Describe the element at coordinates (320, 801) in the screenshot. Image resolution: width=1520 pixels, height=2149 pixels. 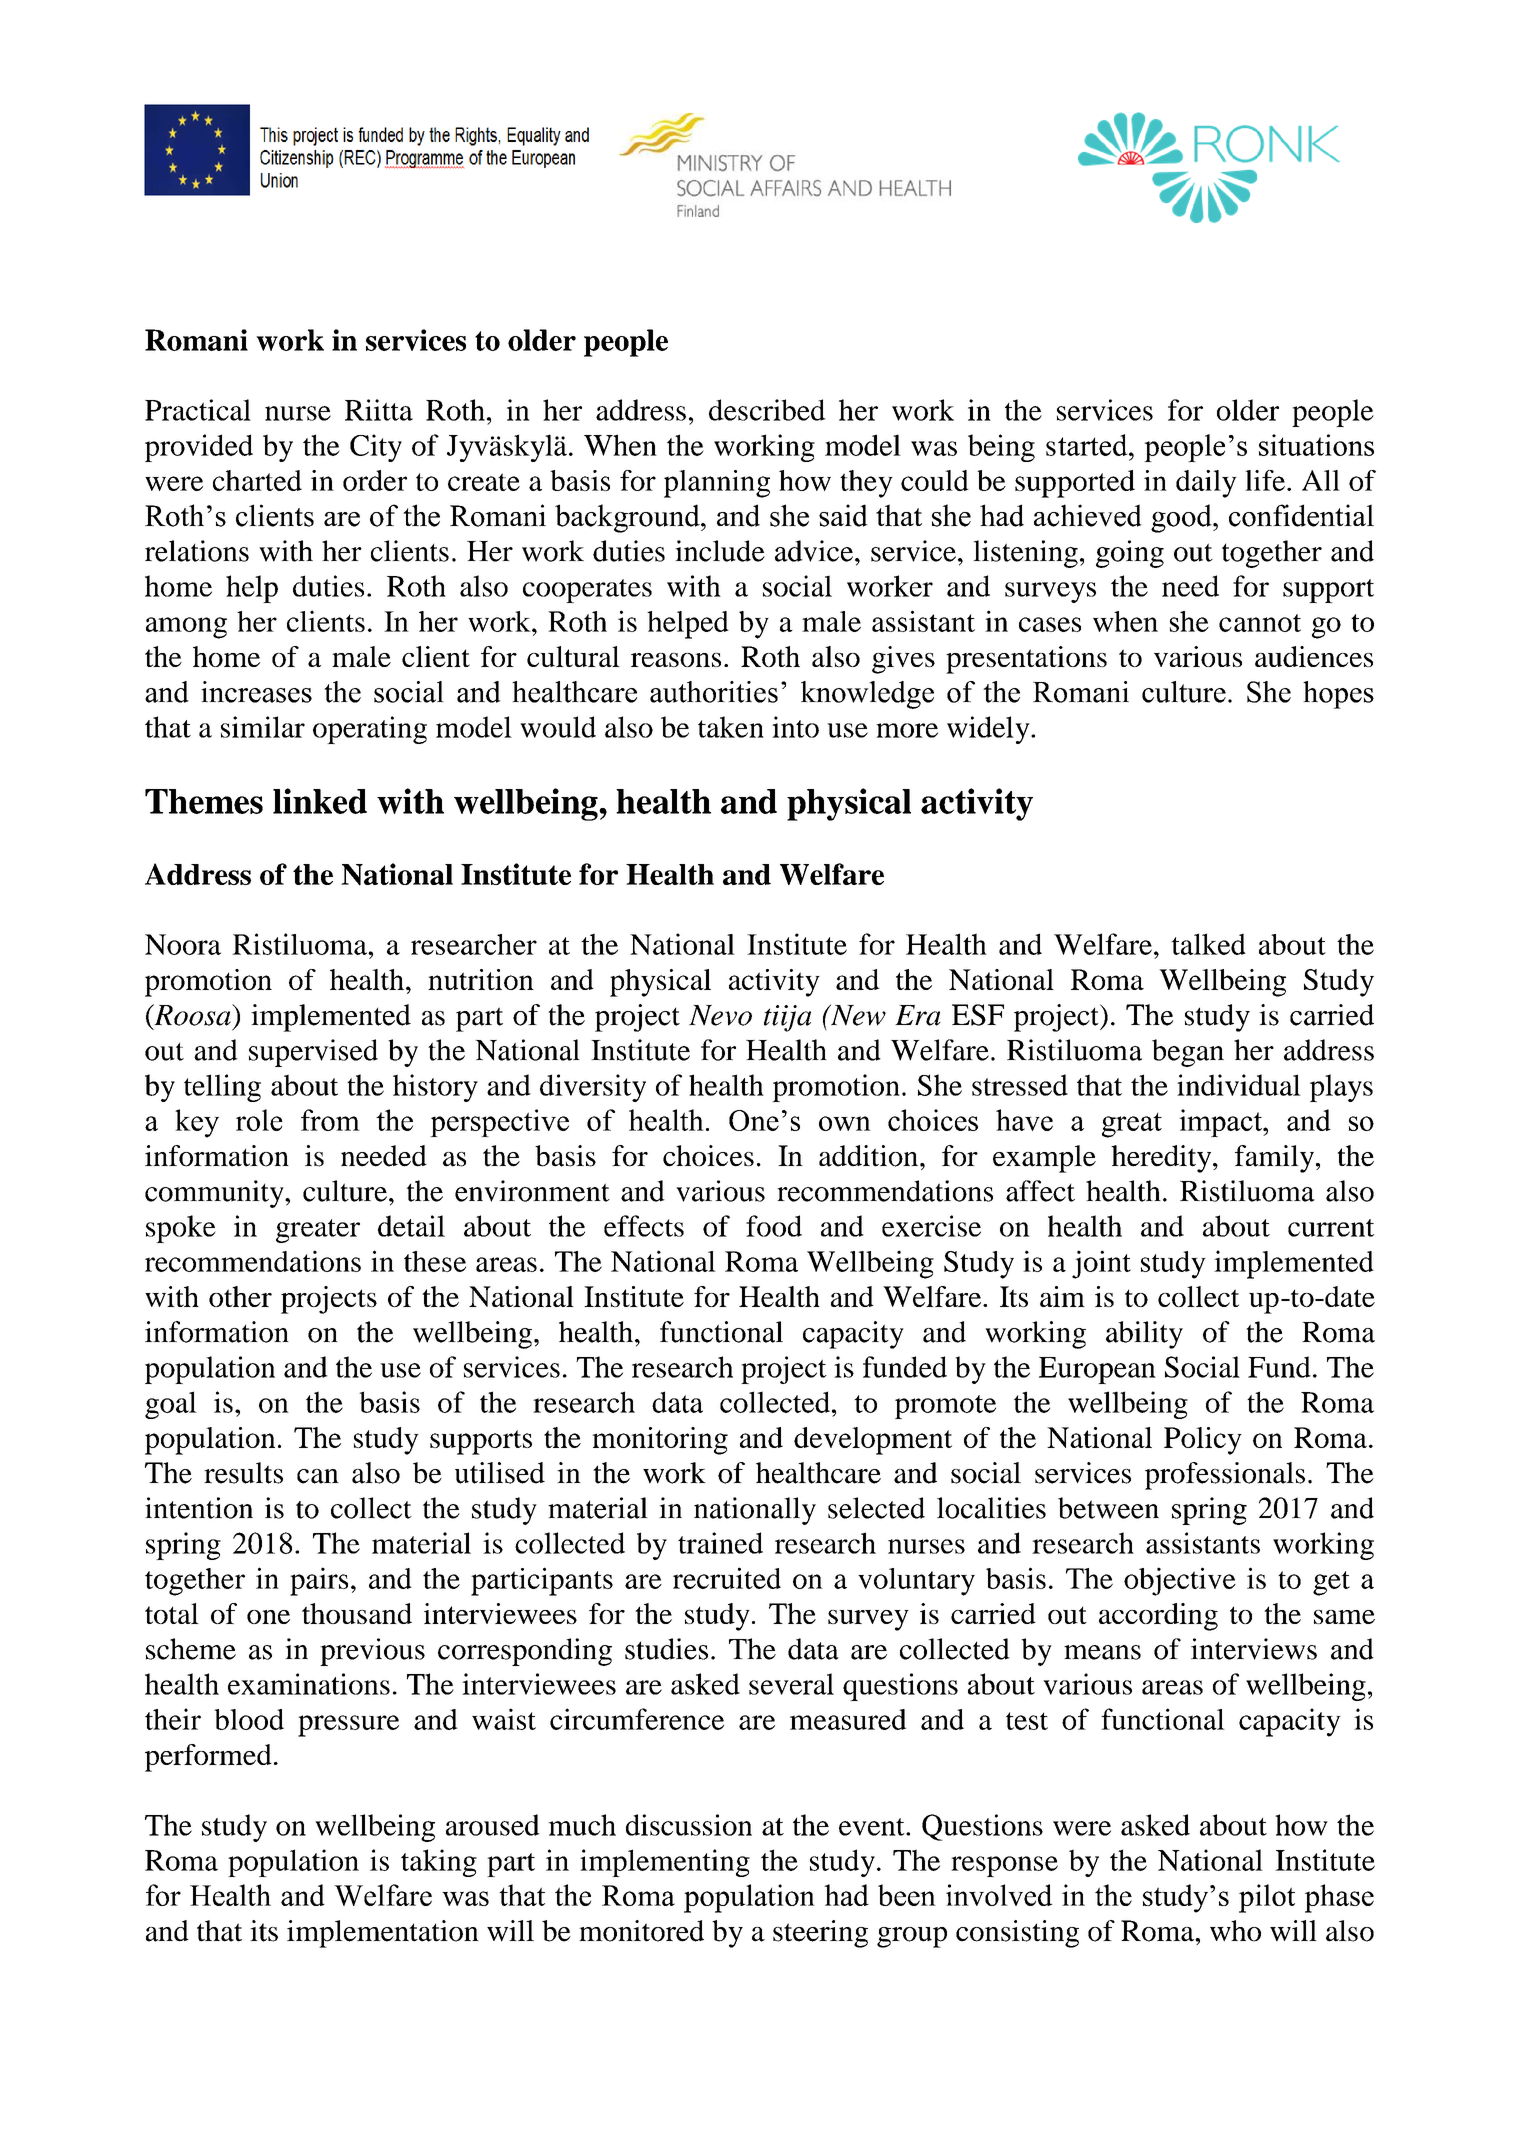
I see `linked` at that location.
